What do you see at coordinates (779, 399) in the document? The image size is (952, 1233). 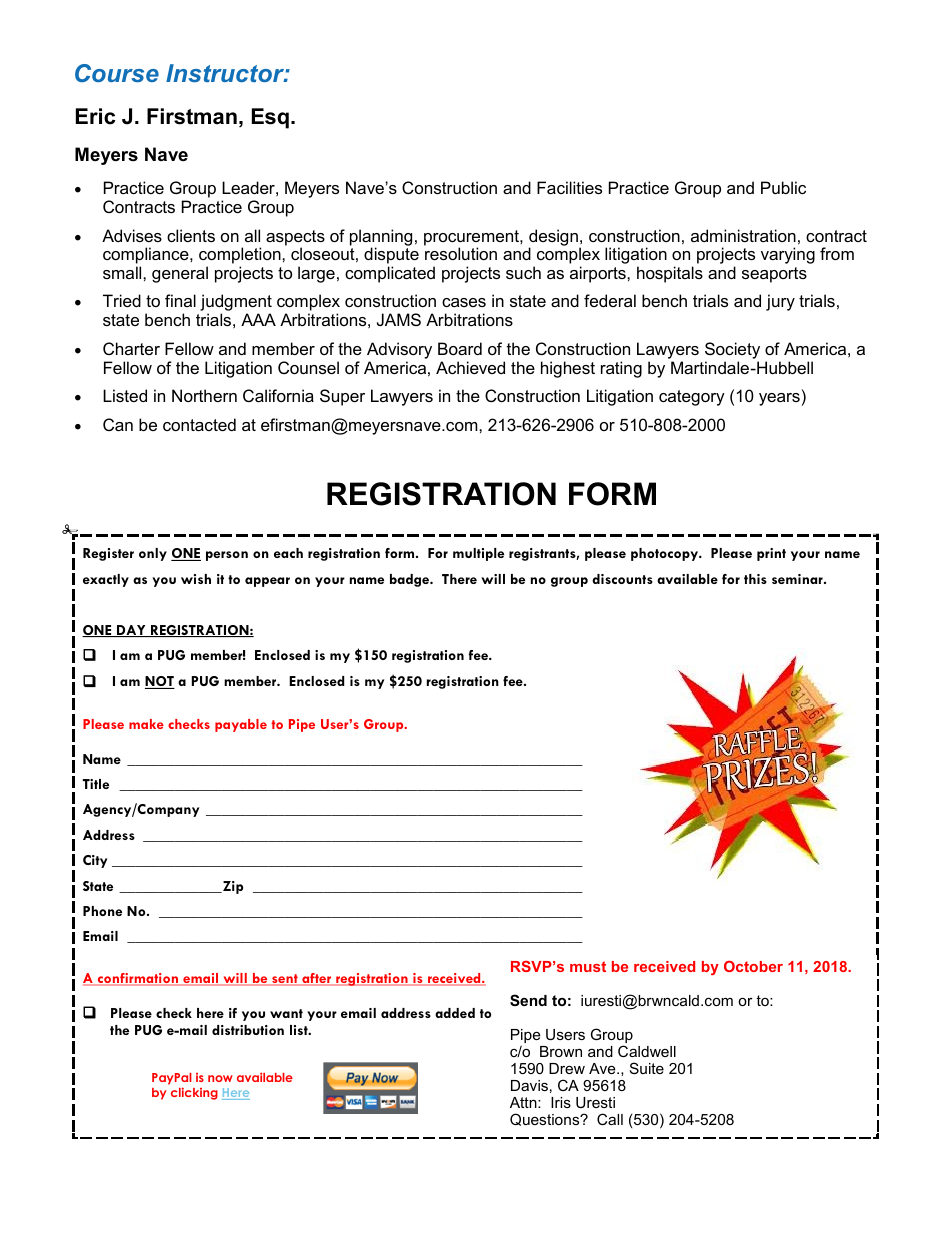 I see `years` at bounding box center [779, 399].
